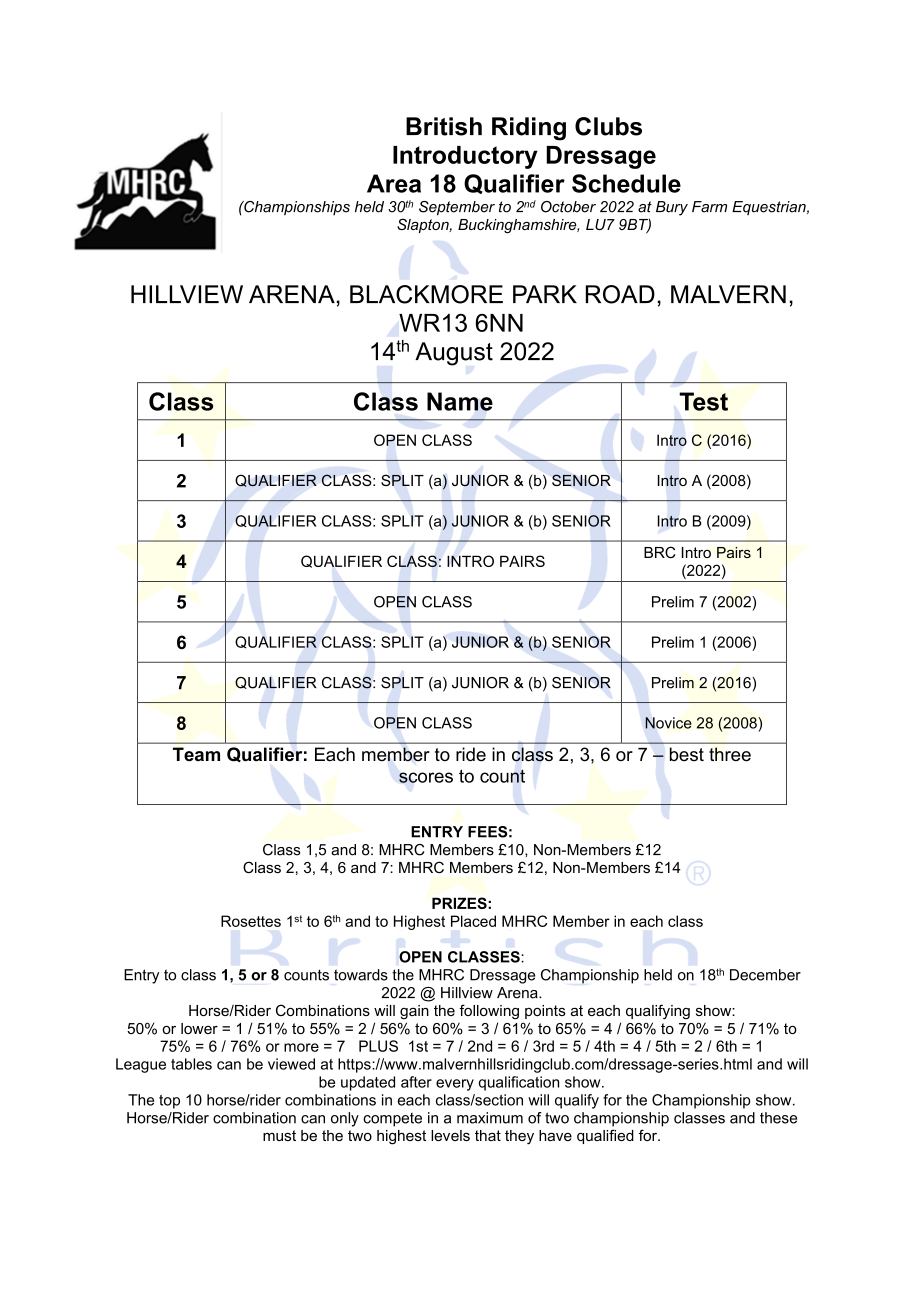 This image has height=1308, width=924. Describe the element at coordinates (455, 1085) in the image. I see `every` at that location.
